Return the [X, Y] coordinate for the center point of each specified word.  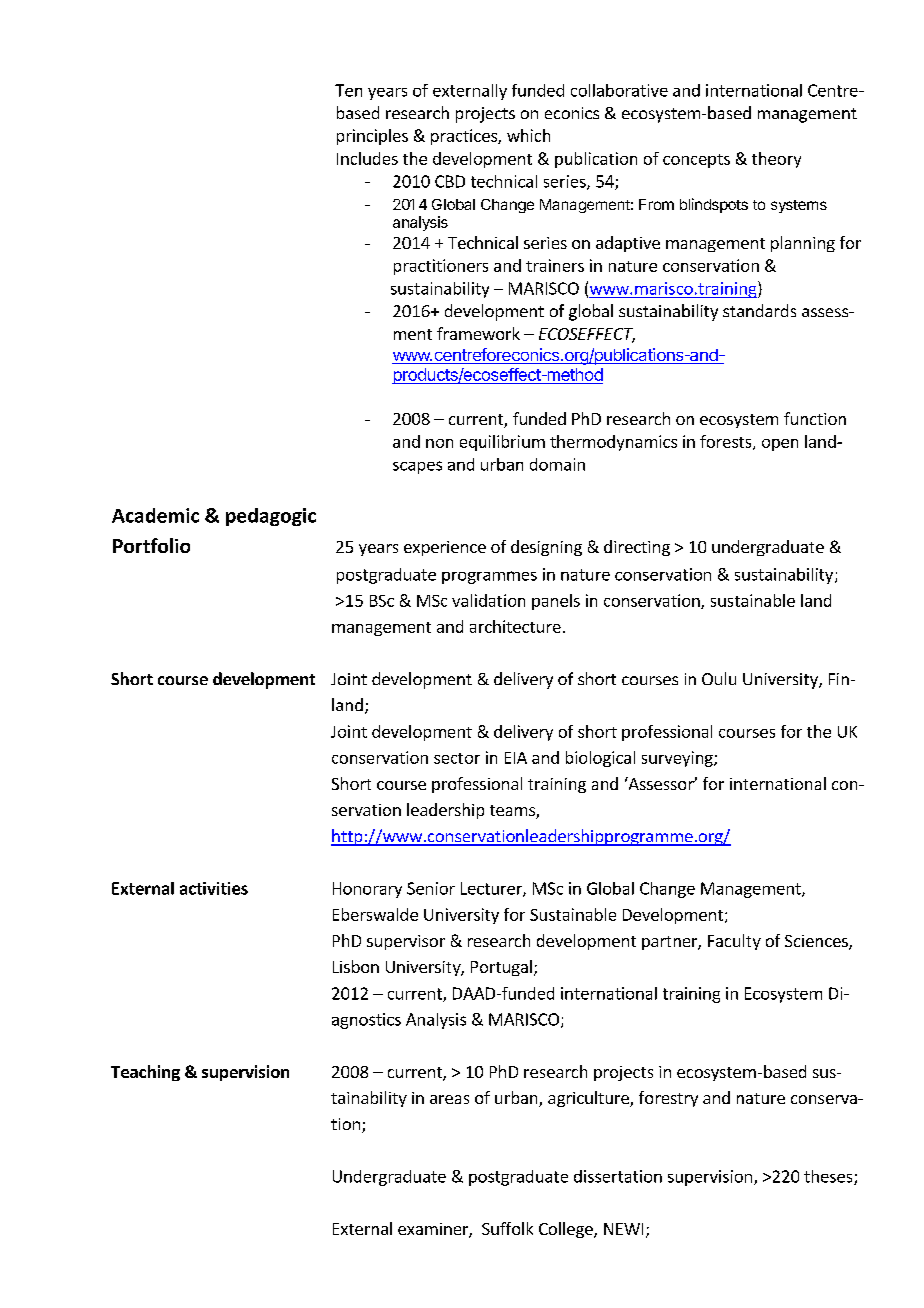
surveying [678, 759]
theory [776, 160]
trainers [555, 265]
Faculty [734, 942]
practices [465, 137]
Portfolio [151, 545]
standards [759, 310]
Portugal [501, 968]
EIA [516, 758]
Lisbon [356, 966]
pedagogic [271, 517]
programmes [489, 577]
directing [637, 548]
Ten [348, 90]
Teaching [145, 1073]
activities [214, 888]
